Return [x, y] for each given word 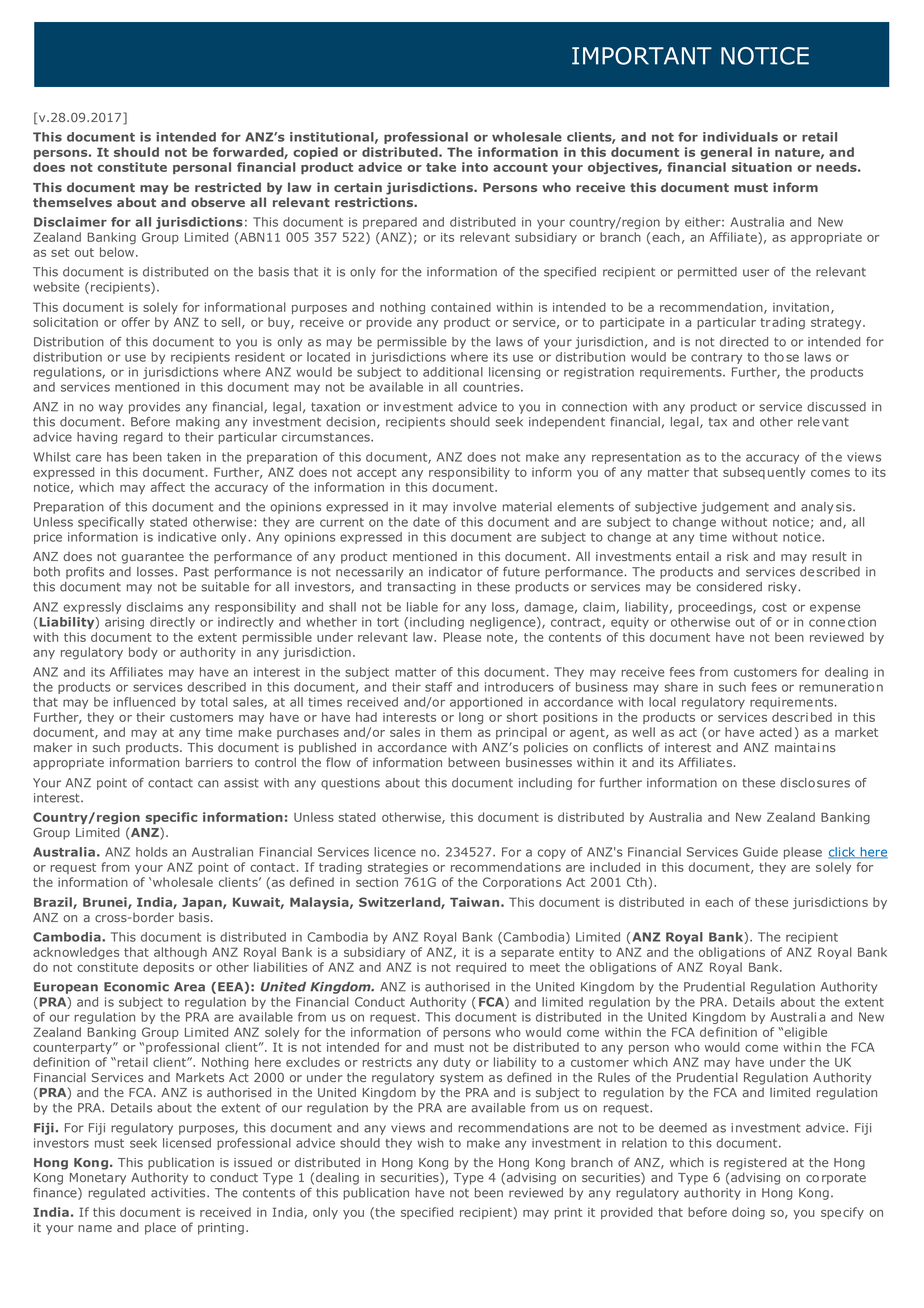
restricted [228, 187]
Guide [760, 852]
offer [136, 322]
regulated [116, 1194]
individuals [740, 137]
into [475, 167]
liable [422, 607]
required [481, 968]
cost [774, 607]
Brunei [106, 903]
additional [453, 372]
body [143, 653]
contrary [716, 358]
